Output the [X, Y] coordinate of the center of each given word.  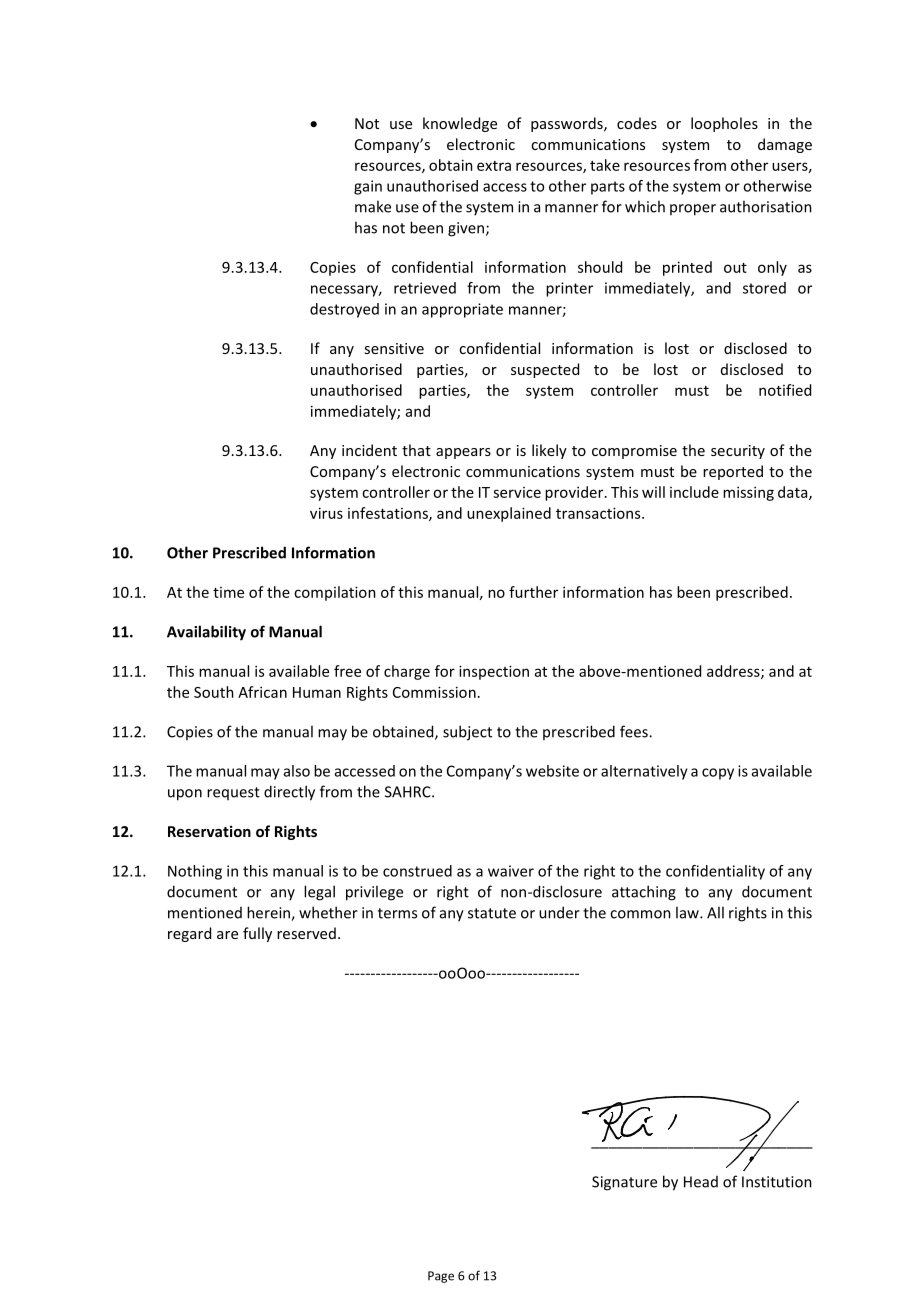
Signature [624, 1183]
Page [441, 1277]
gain [368, 187]
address [734, 672]
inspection [494, 672]
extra [494, 166]
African [262, 692]
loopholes [724, 124]
